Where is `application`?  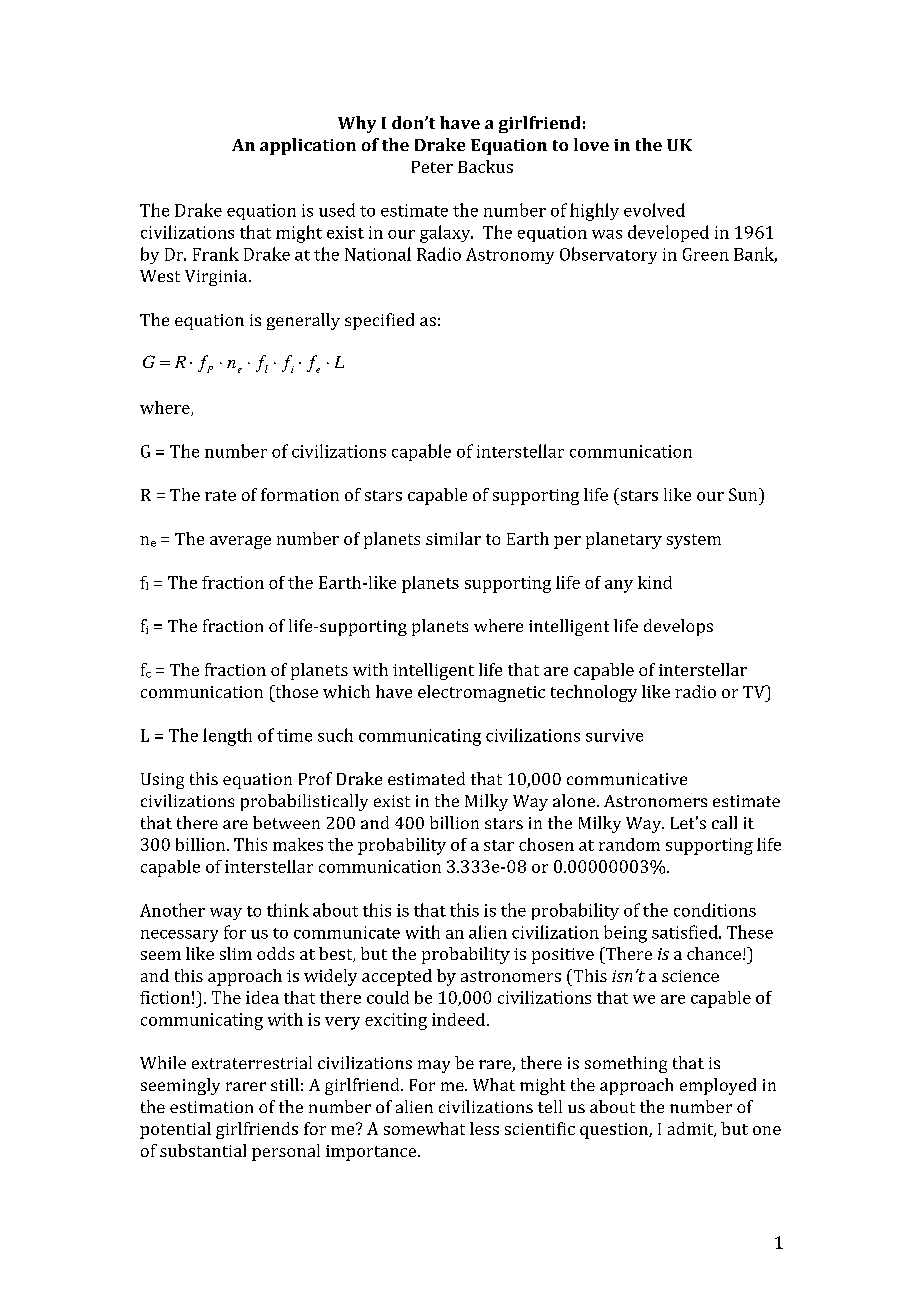
application is located at coordinates (308, 146).
